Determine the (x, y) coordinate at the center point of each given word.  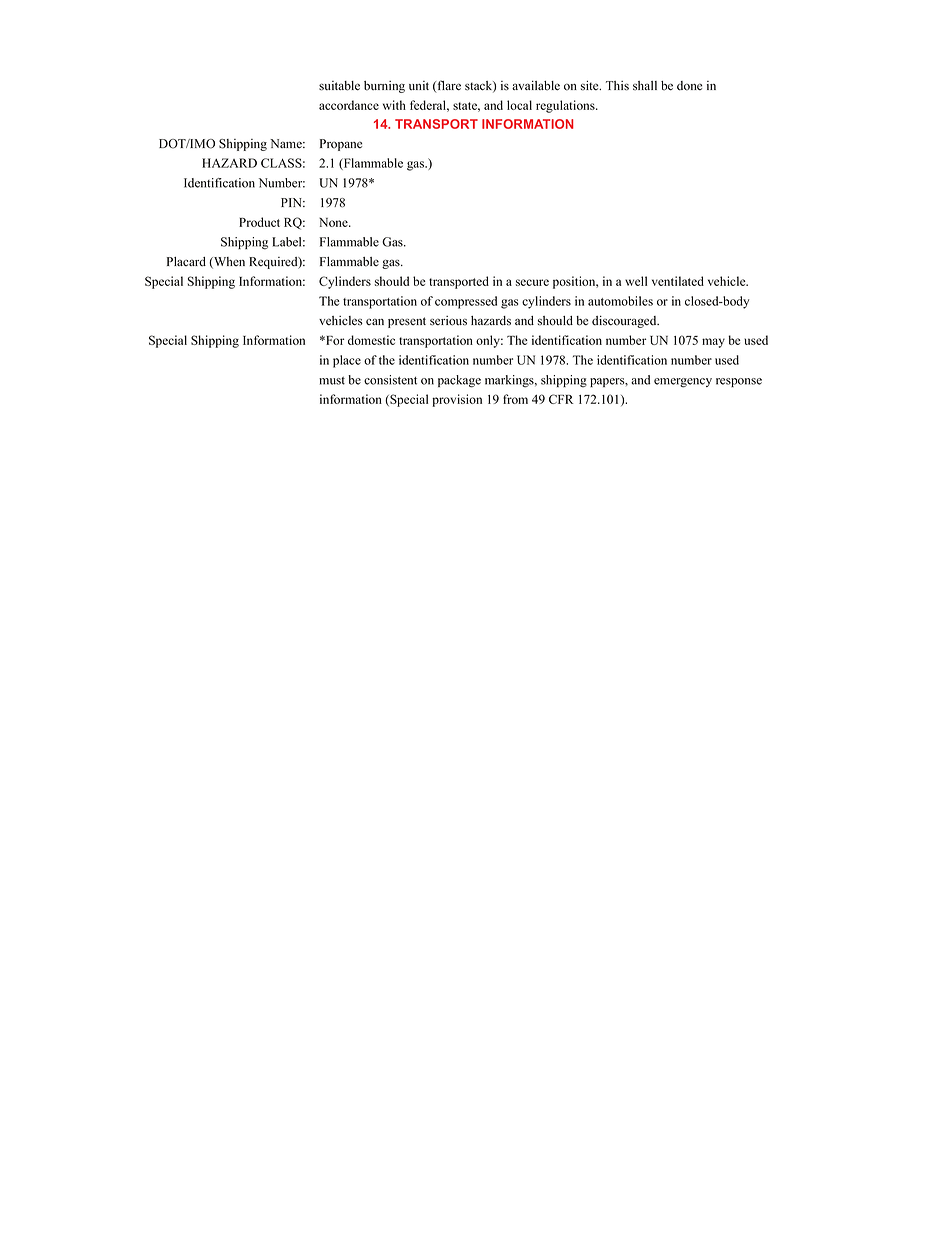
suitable (339, 86)
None (334, 222)
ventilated (678, 281)
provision (457, 400)
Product (259, 222)
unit (419, 86)
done (690, 86)
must (332, 381)
